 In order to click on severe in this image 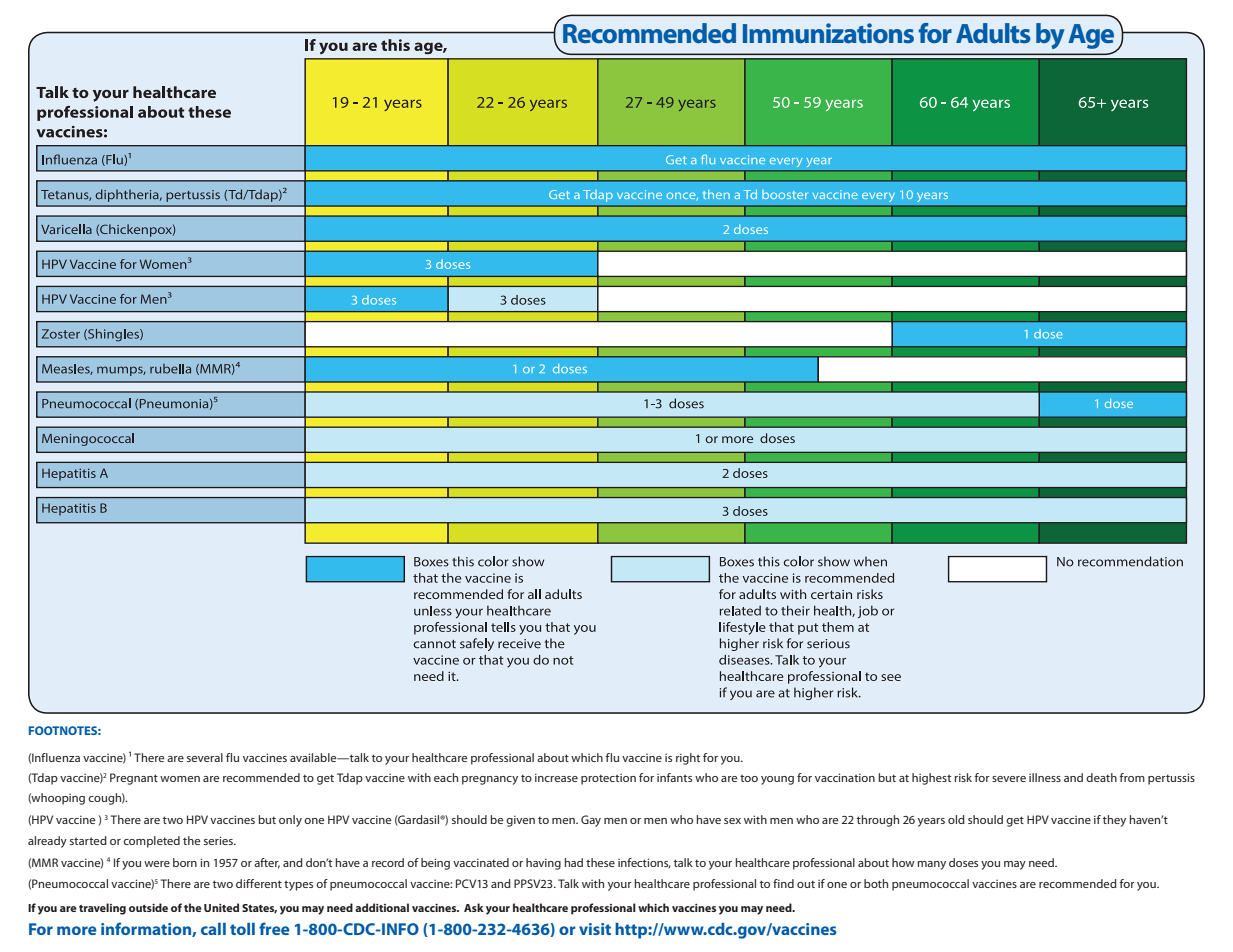, I will do `click(1009, 779)`.
